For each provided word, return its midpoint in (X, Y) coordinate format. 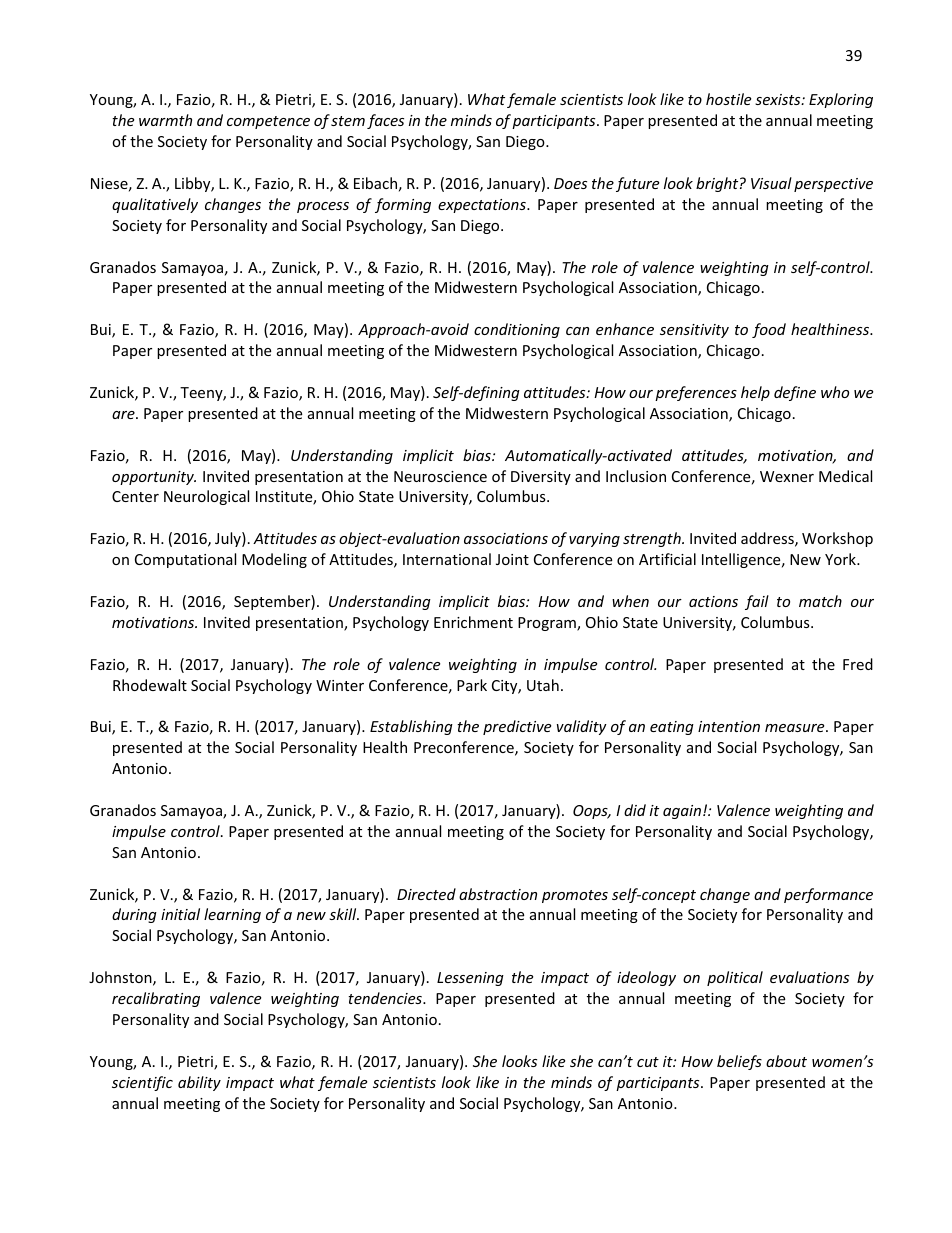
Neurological (206, 497)
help (755, 393)
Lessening (470, 979)
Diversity (541, 478)
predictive (517, 727)
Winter (340, 685)
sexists (779, 99)
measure (796, 728)
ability (199, 1083)
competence (268, 122)
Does (570, 183)
